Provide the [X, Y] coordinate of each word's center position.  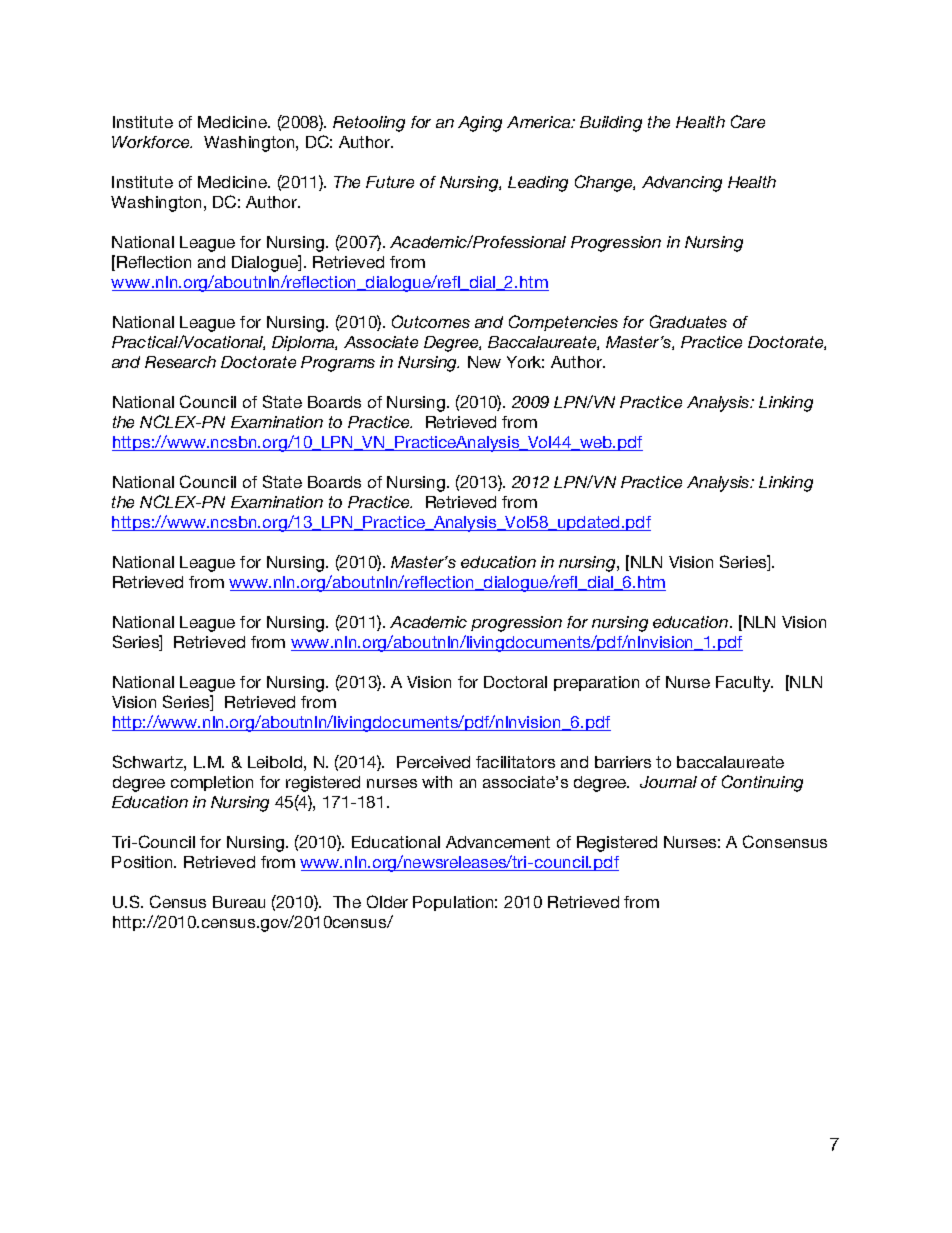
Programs [338, 364]
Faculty [744, 684]
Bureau [239, 902]
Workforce [152, 142]
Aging [480, 124]
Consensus [785, 841]
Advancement [498, 842]
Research [180, 362]
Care [748, 121]
